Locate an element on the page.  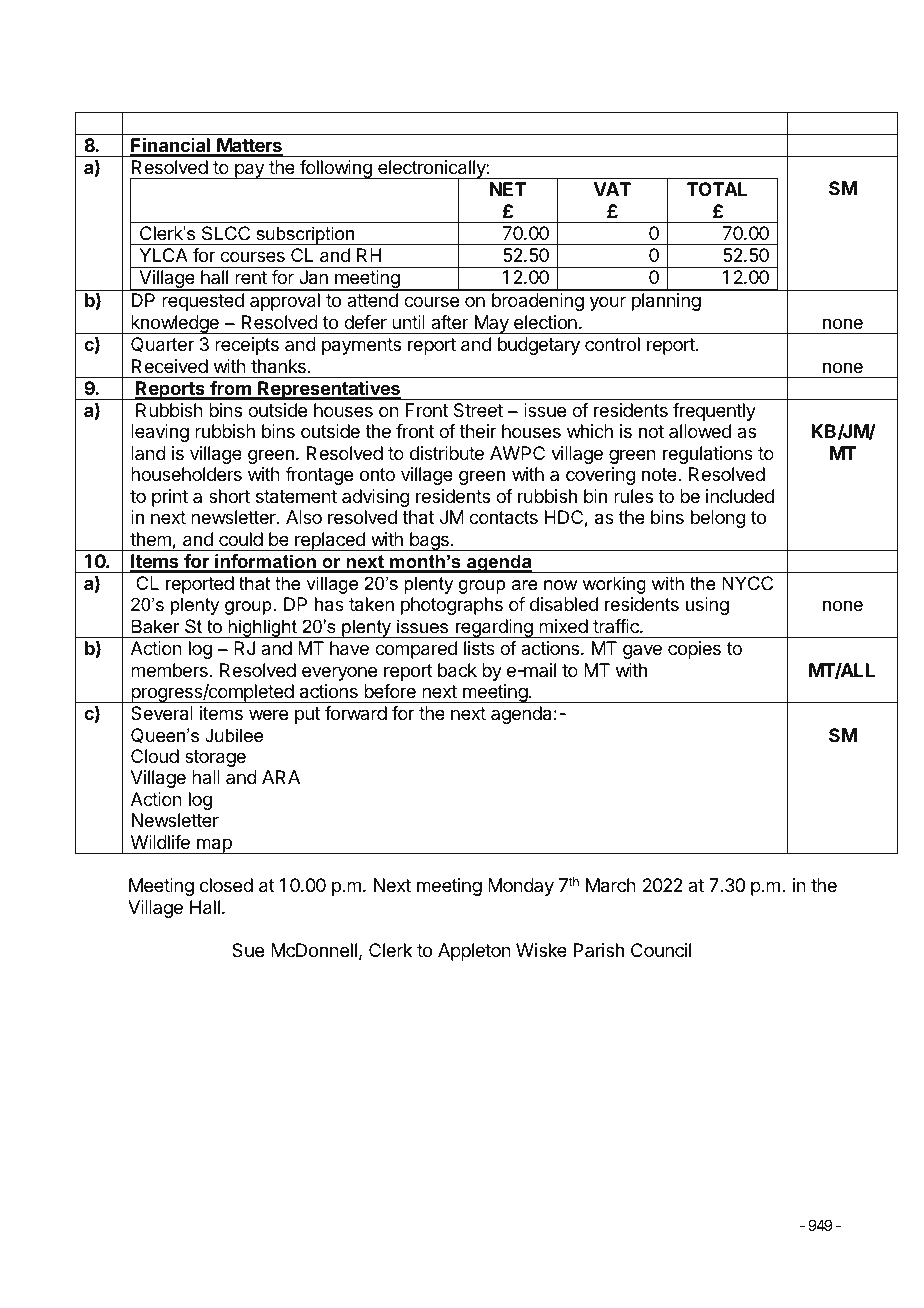
compared is located at coordinates (416, 650).
